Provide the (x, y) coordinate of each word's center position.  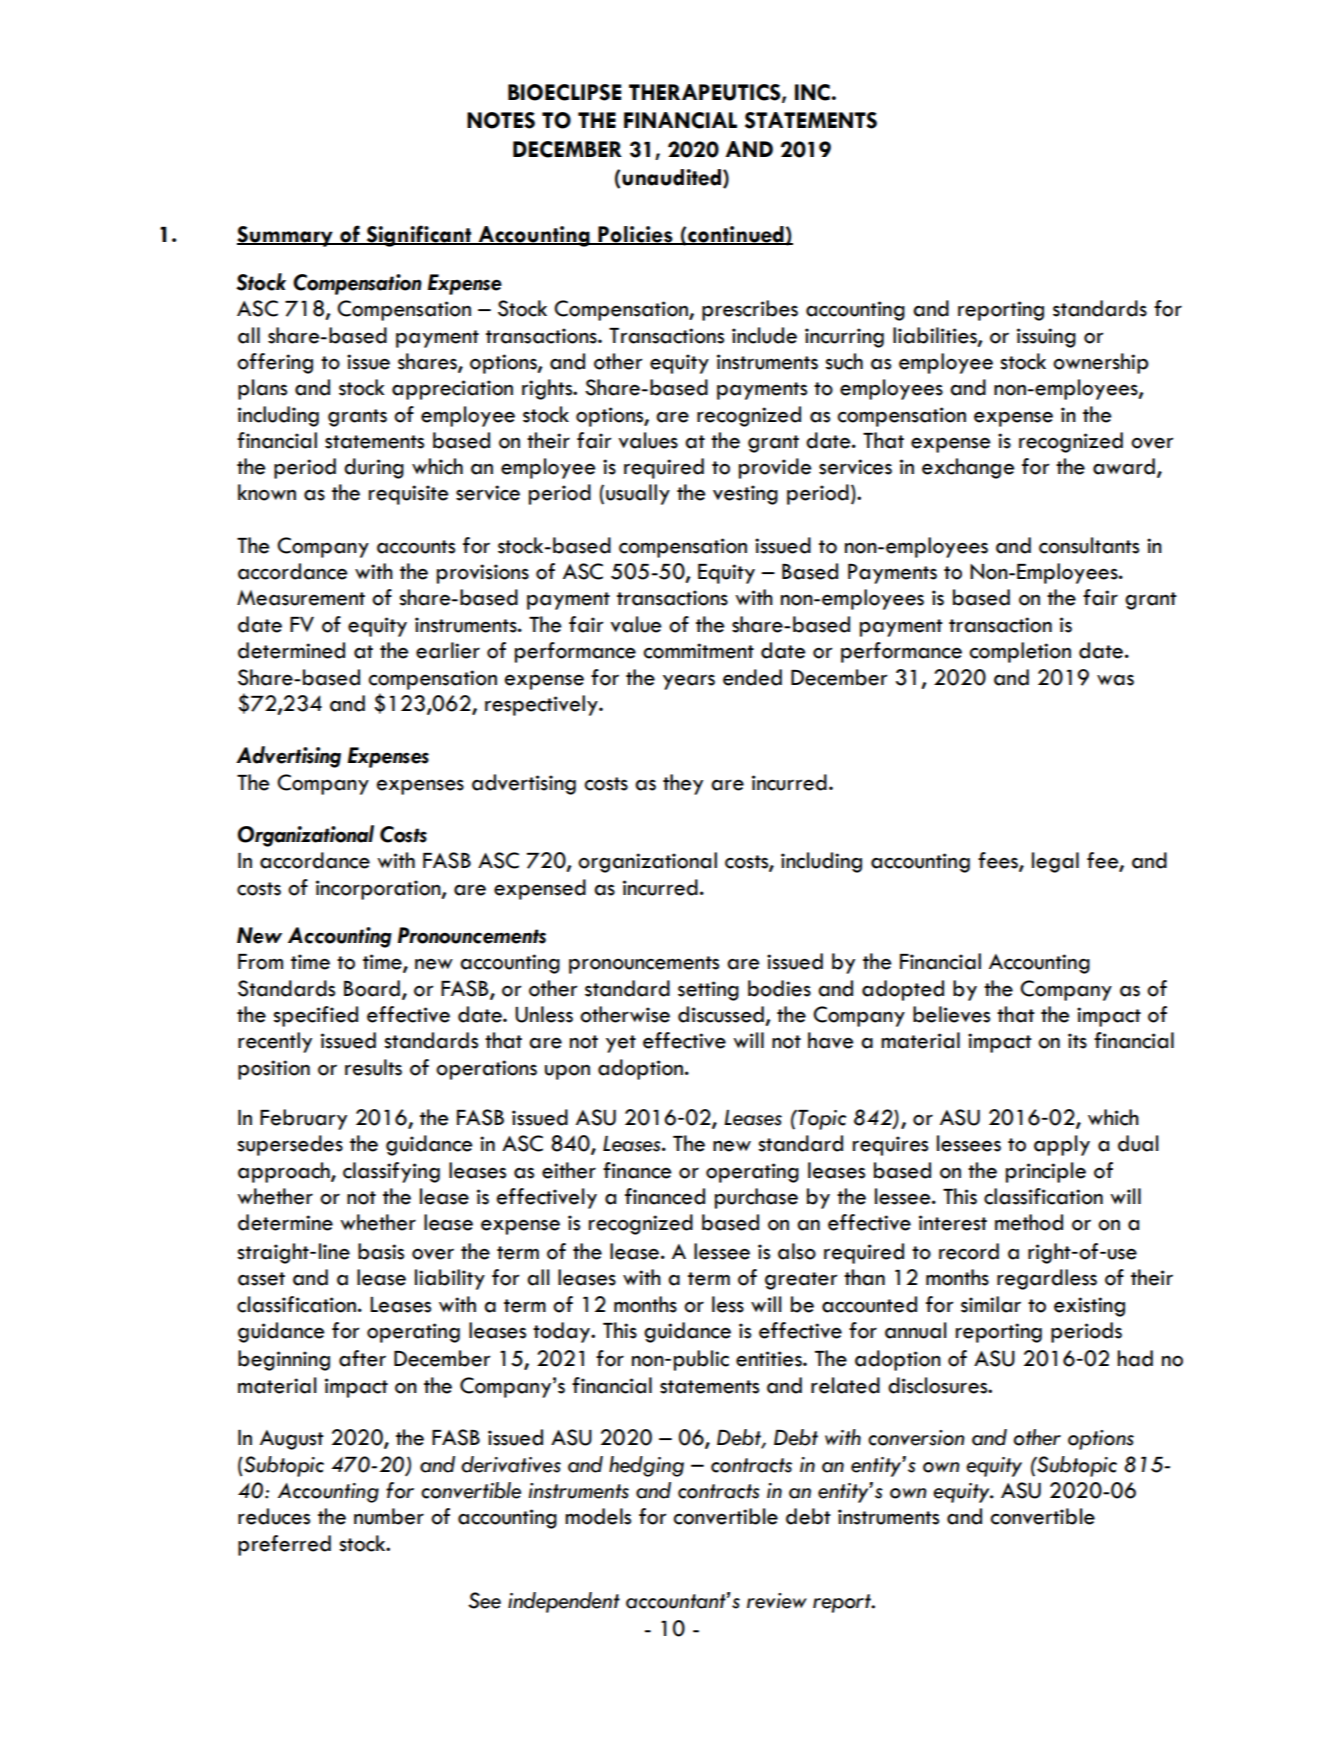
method (1029, 1222)
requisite (408, 495)
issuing (1046, 338)
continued (736, 235)
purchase (756, 1198)
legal (1055, 862)
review (777, 1601)
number (389, 1516)
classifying (391, 1172)
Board (372, 988)
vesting (745, 495)
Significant (419, 236)
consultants (1089, 545)
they (683, 784)
